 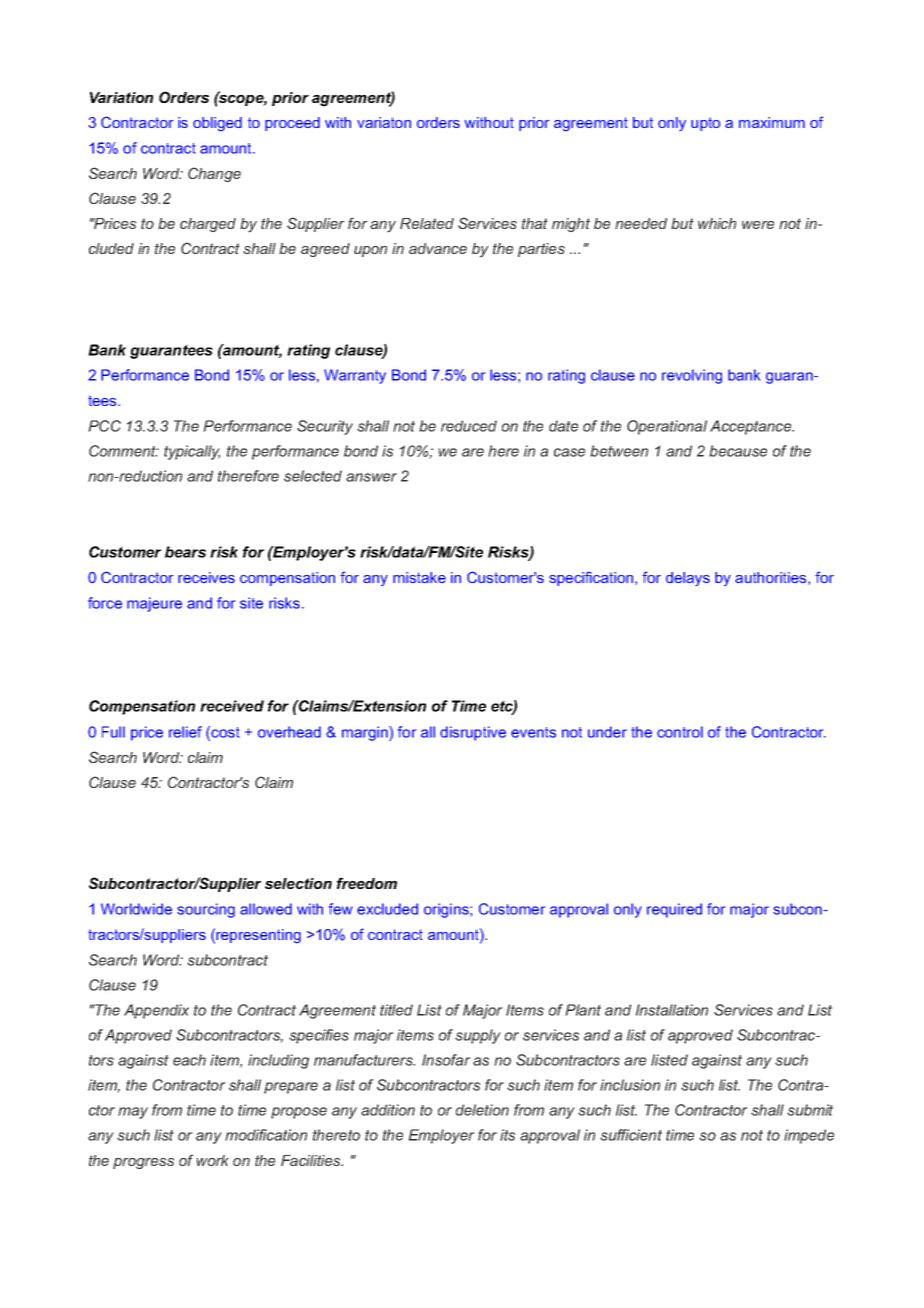 I want to click on work, so click(x=212, y=1160).
